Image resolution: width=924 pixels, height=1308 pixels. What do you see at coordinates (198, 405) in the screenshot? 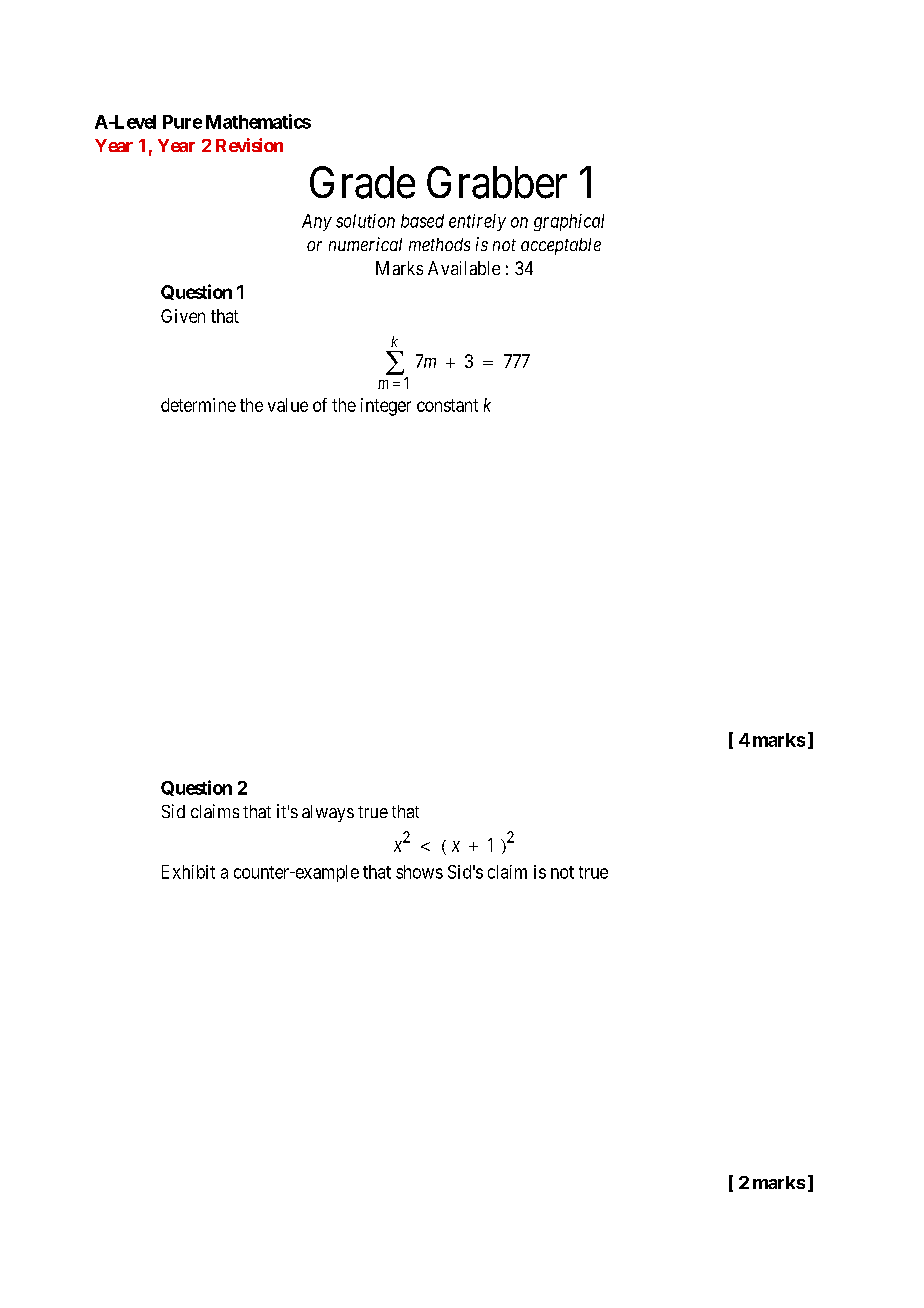
I see `determine` at bounding box center [198, 405].
